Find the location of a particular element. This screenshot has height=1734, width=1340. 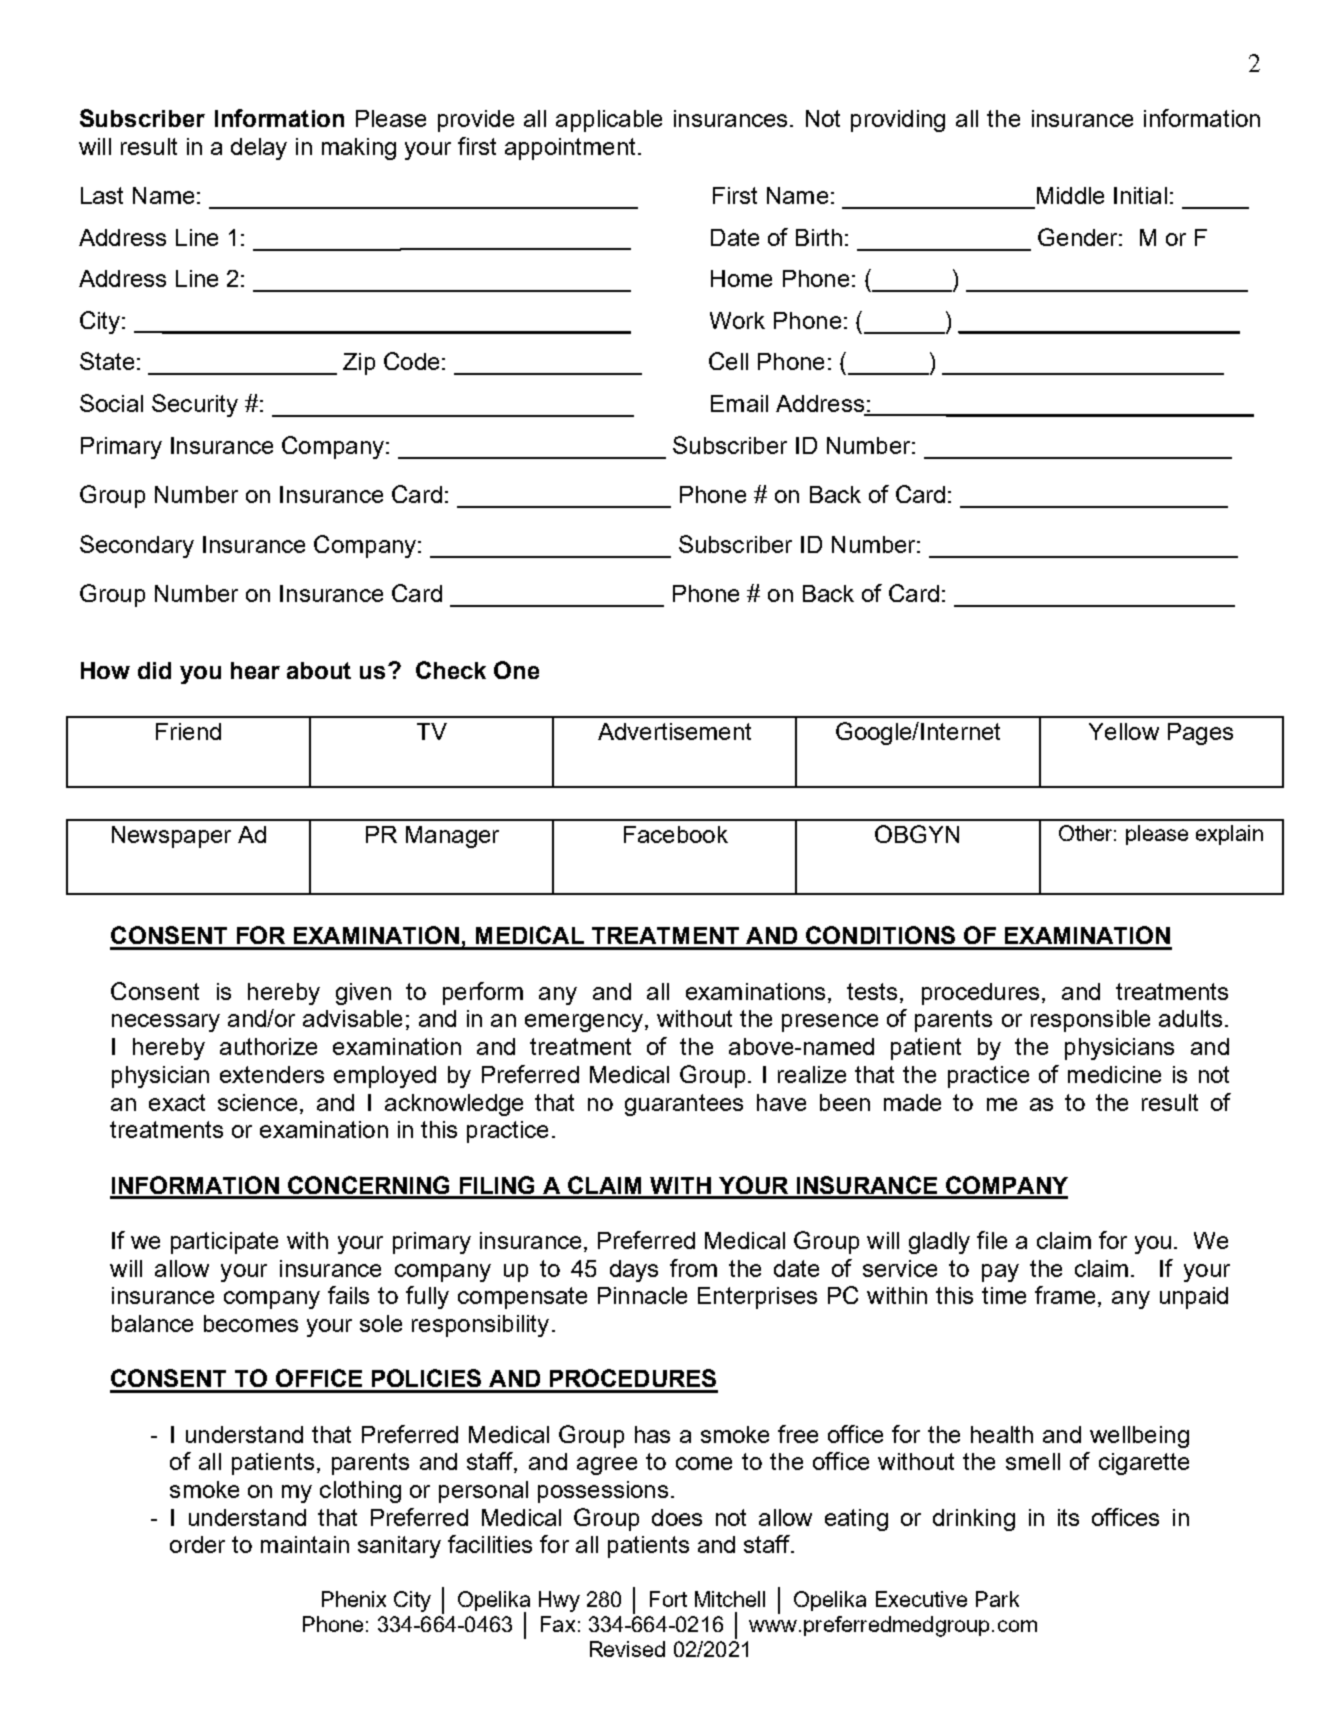

Initial is located at coordinates (1140, 195).
